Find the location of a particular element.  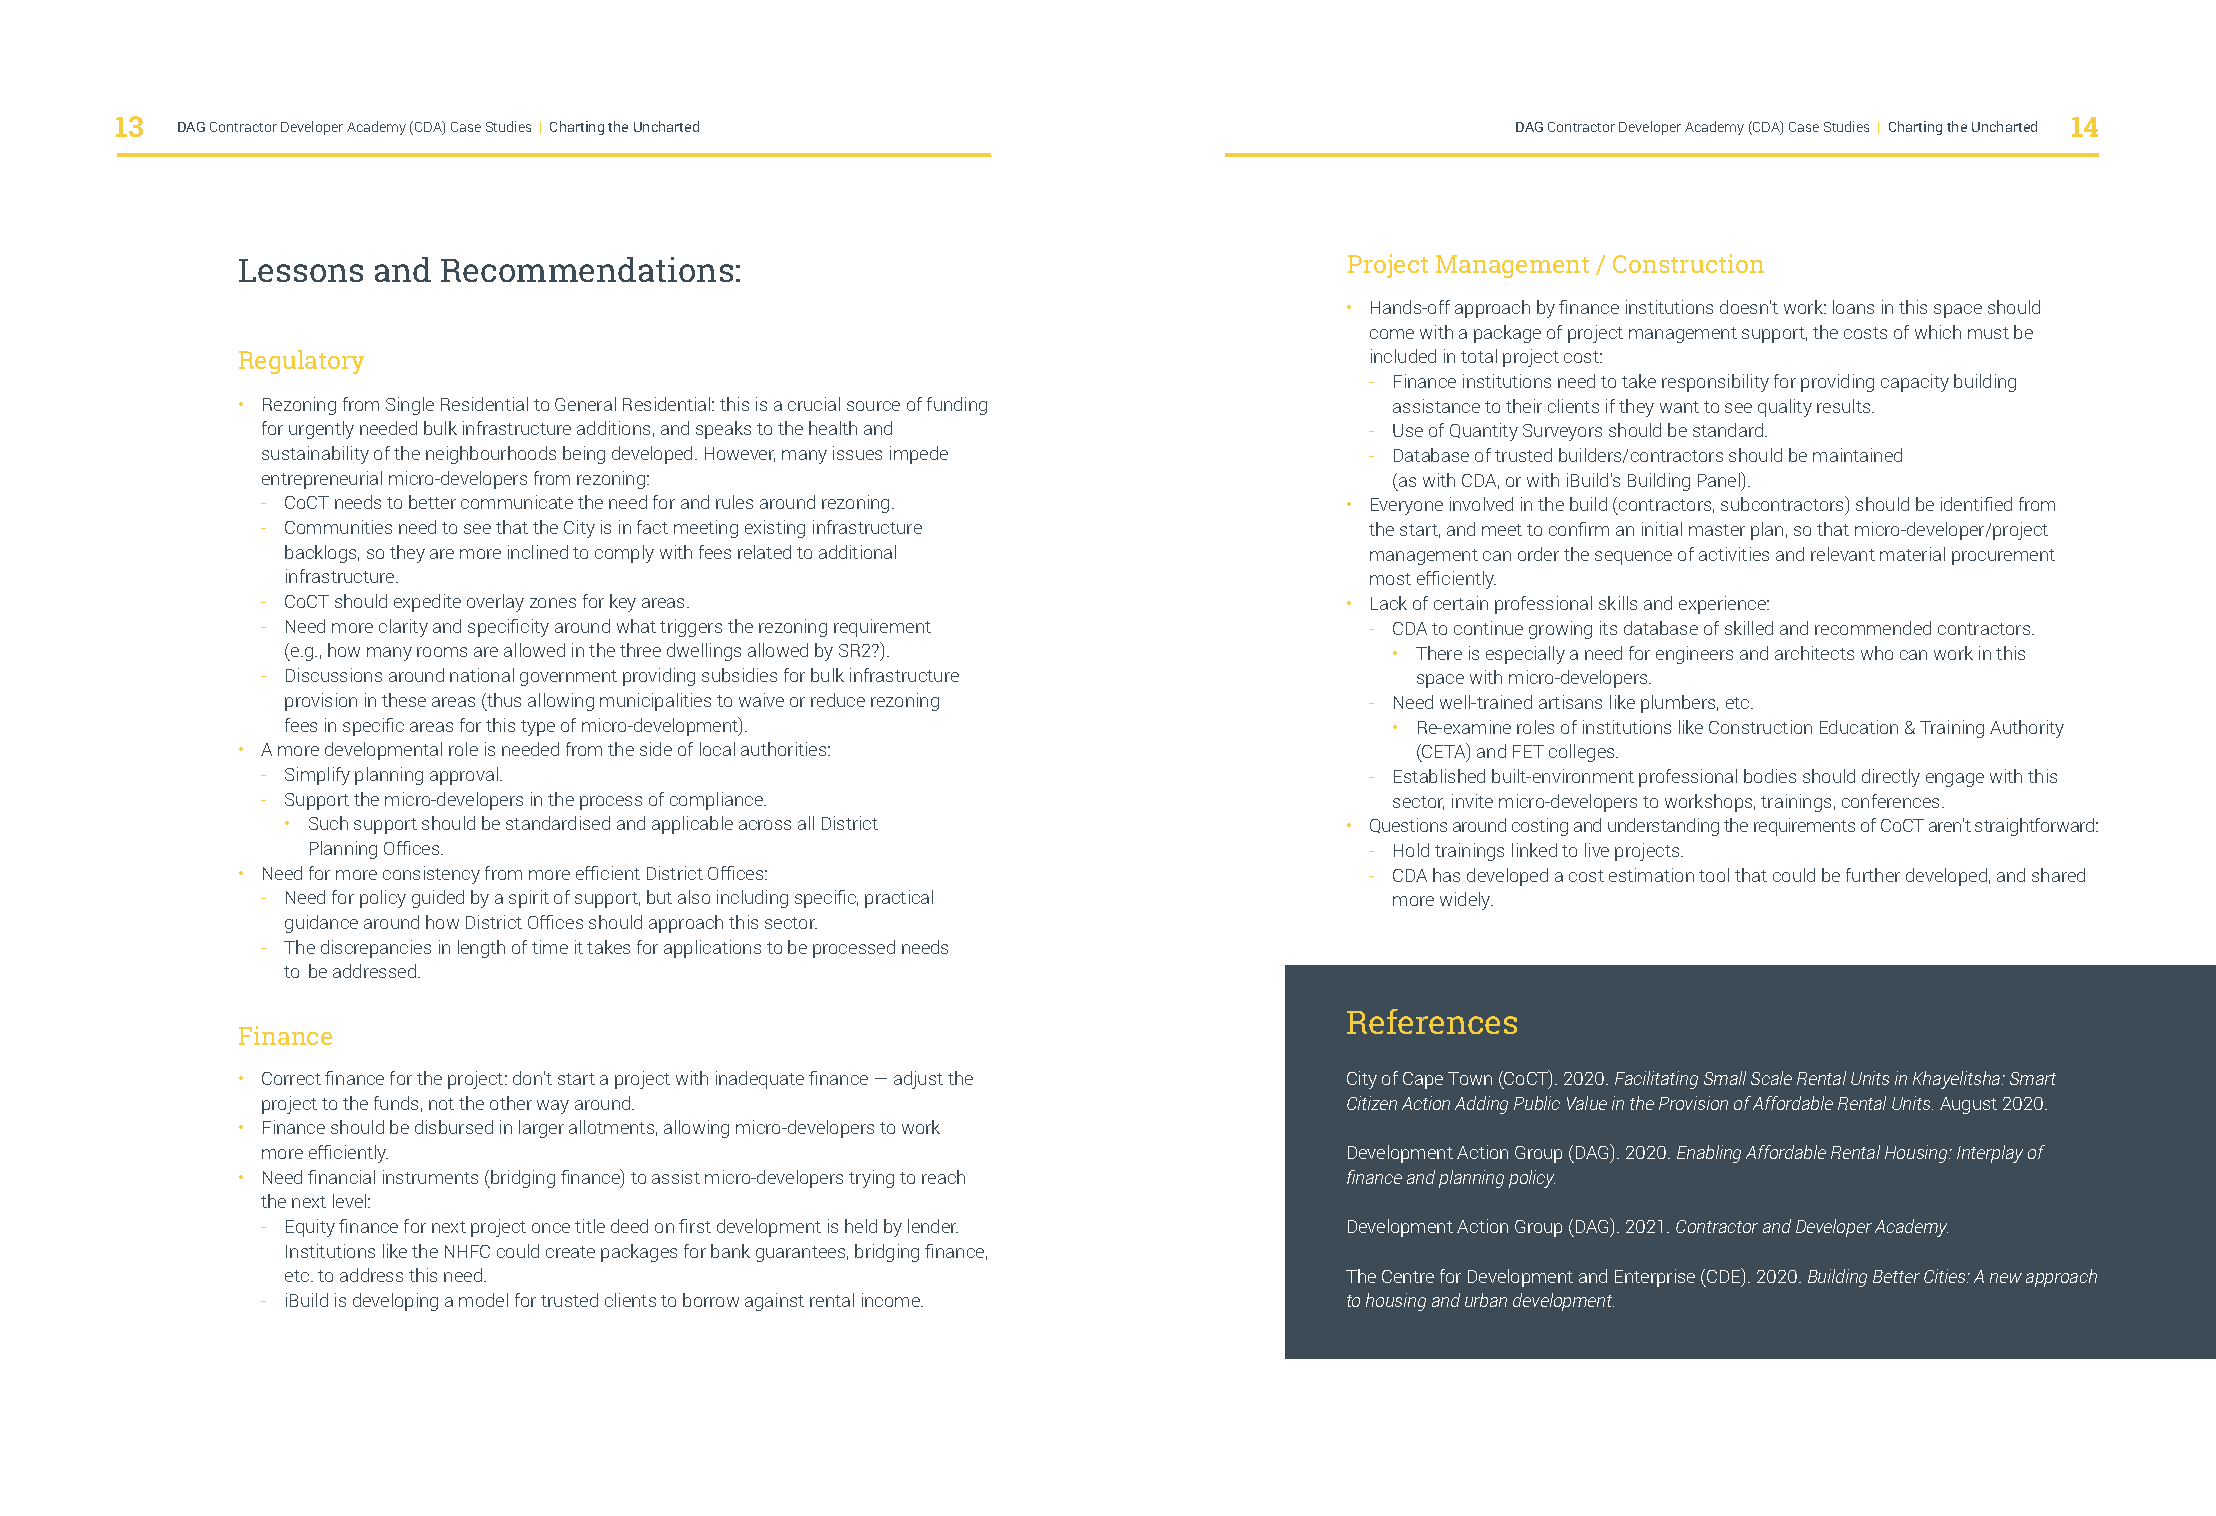

create is located at coordinates (570, 1252).
